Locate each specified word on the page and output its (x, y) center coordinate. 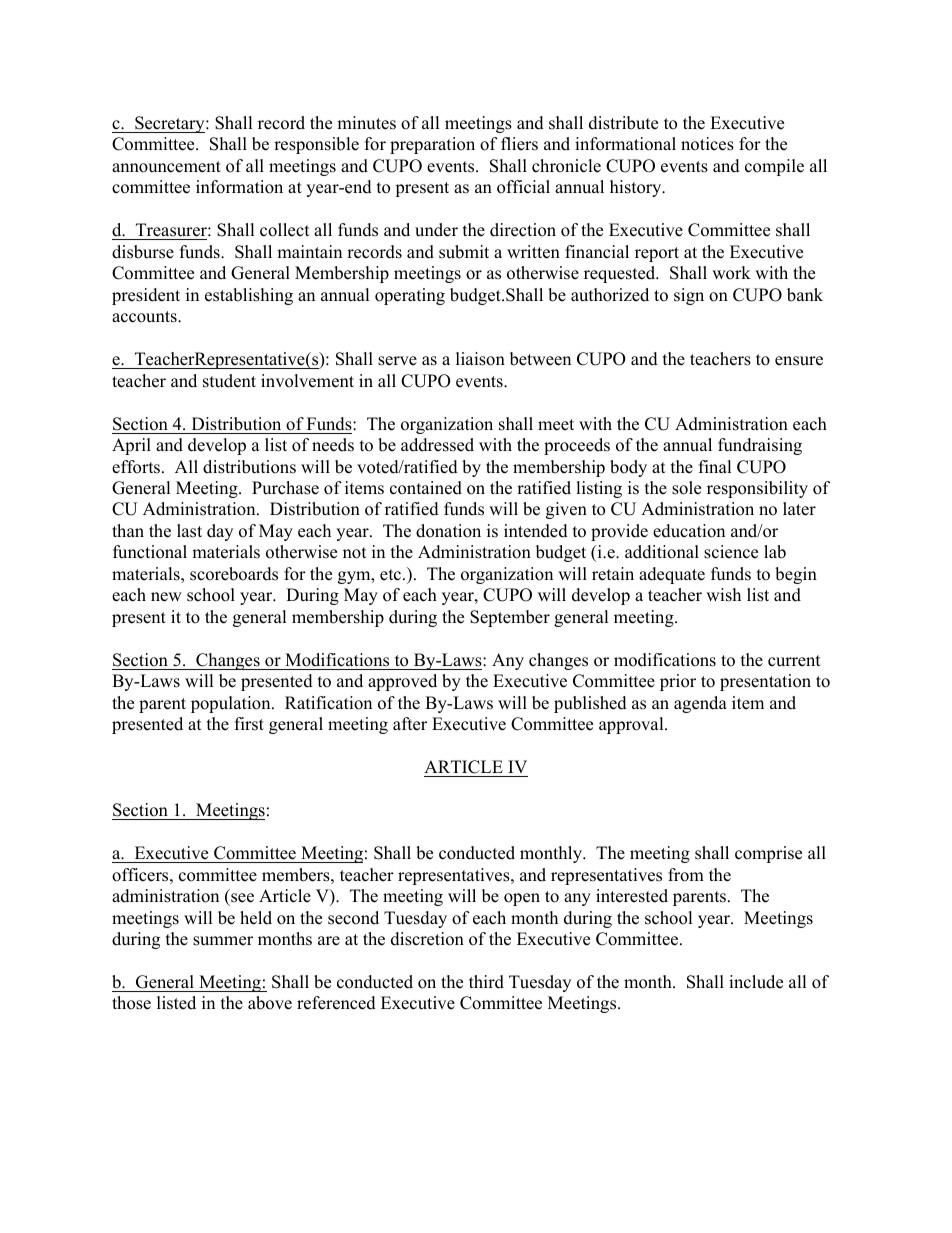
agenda (700, 704)
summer (223, 941)
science (731, 552)
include (756, 982)
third (486, 982)
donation (448, 531)
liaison (480, 359)
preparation (432, 145)
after (410, 724)
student (229, 381)
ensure (799, 361)
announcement (166, 167)
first (249, 724)
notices (707, 144)
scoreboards (234, 574)
